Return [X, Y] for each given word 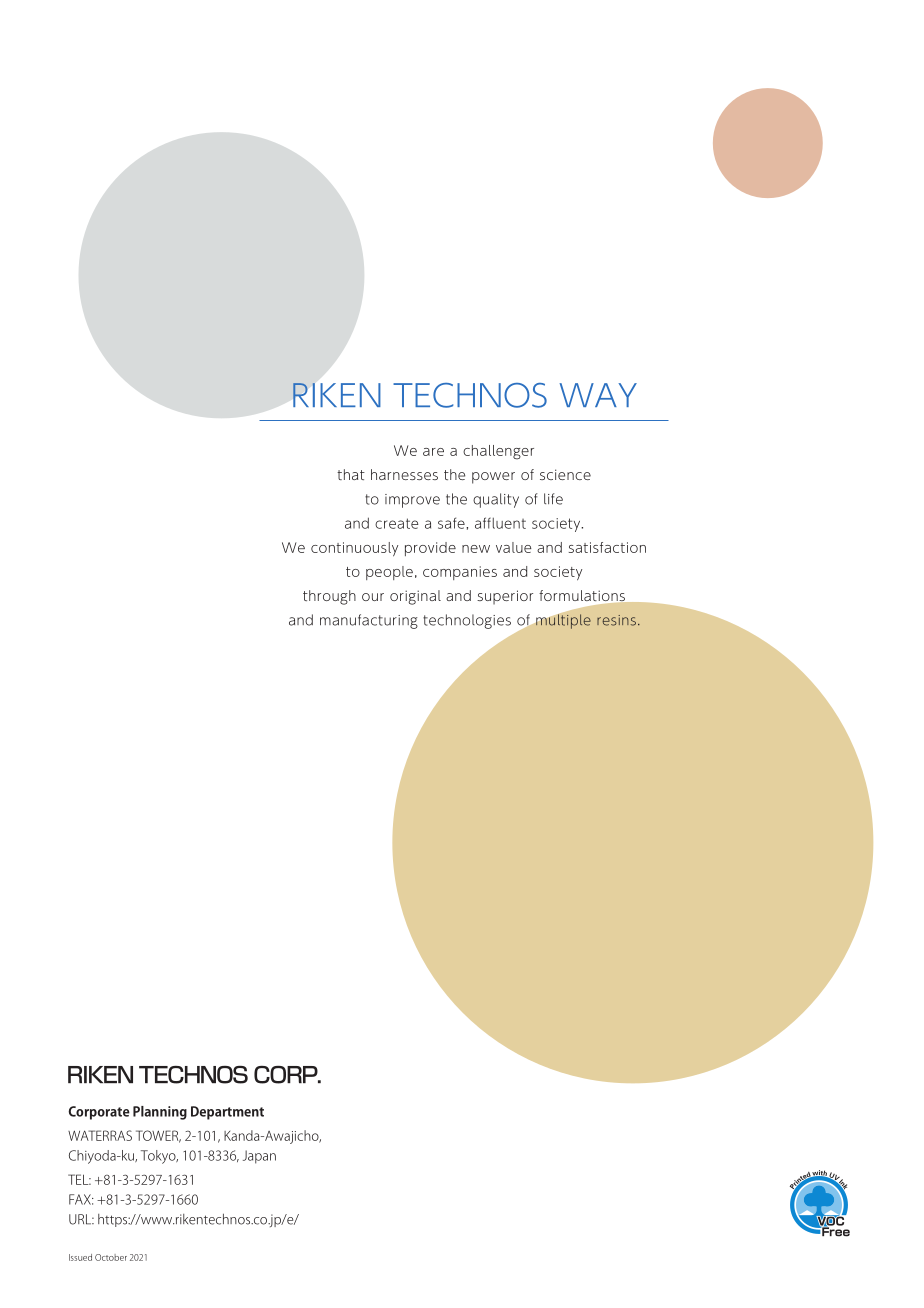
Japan [259, 1157]
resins [616, 620]
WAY [598, 395]
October [111, 1257]
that [351, 474]
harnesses [404, 474]
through [329, 597]
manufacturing [369, 621]
